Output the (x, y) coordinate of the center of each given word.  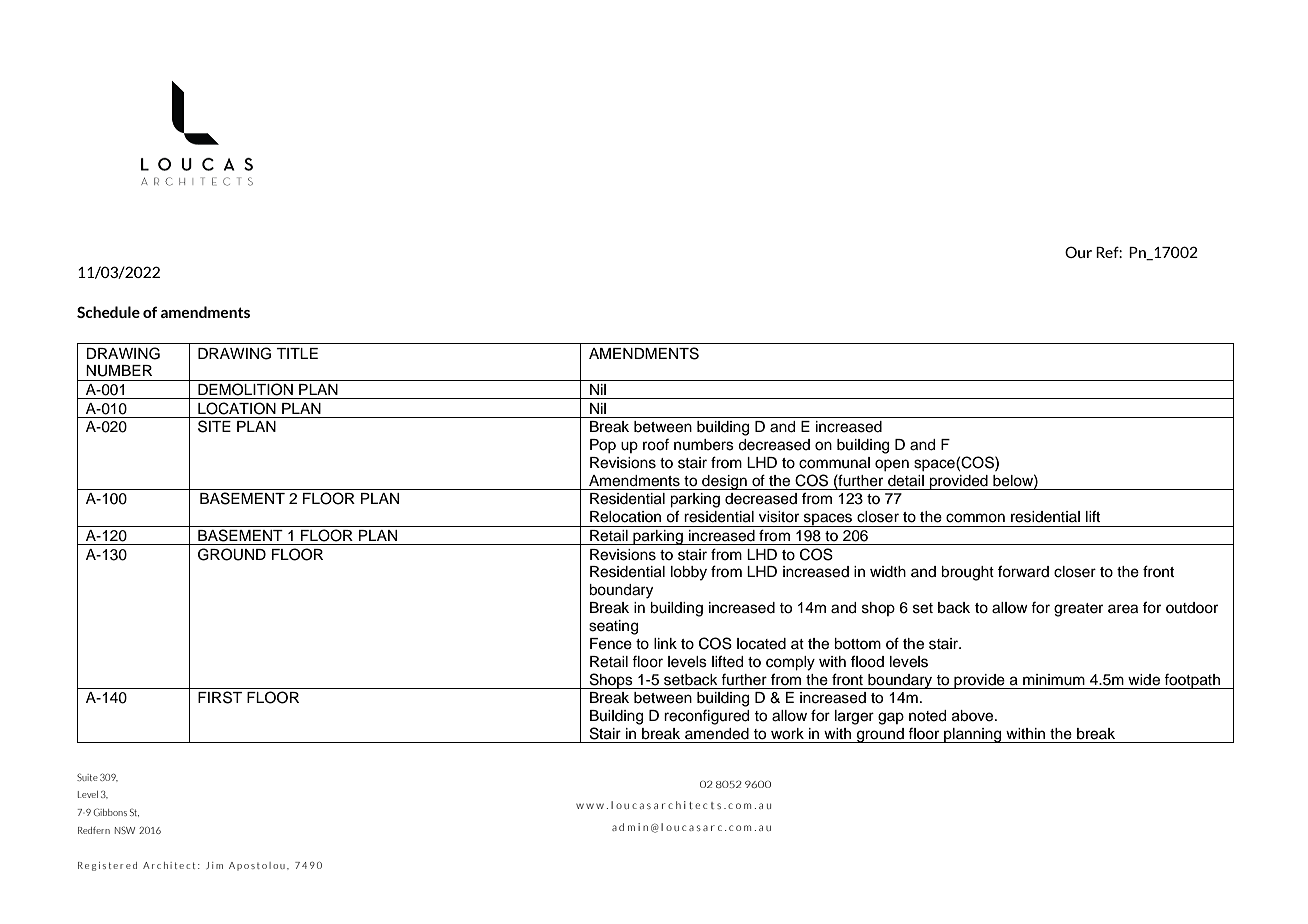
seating (613, 627)
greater (1078, 610)
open (892, 465)
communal (834, 463)
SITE (214, 426)
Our (1078, 252)
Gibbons (110, 812)
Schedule (108, 312)
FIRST (220, 697)
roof (656, 445)
